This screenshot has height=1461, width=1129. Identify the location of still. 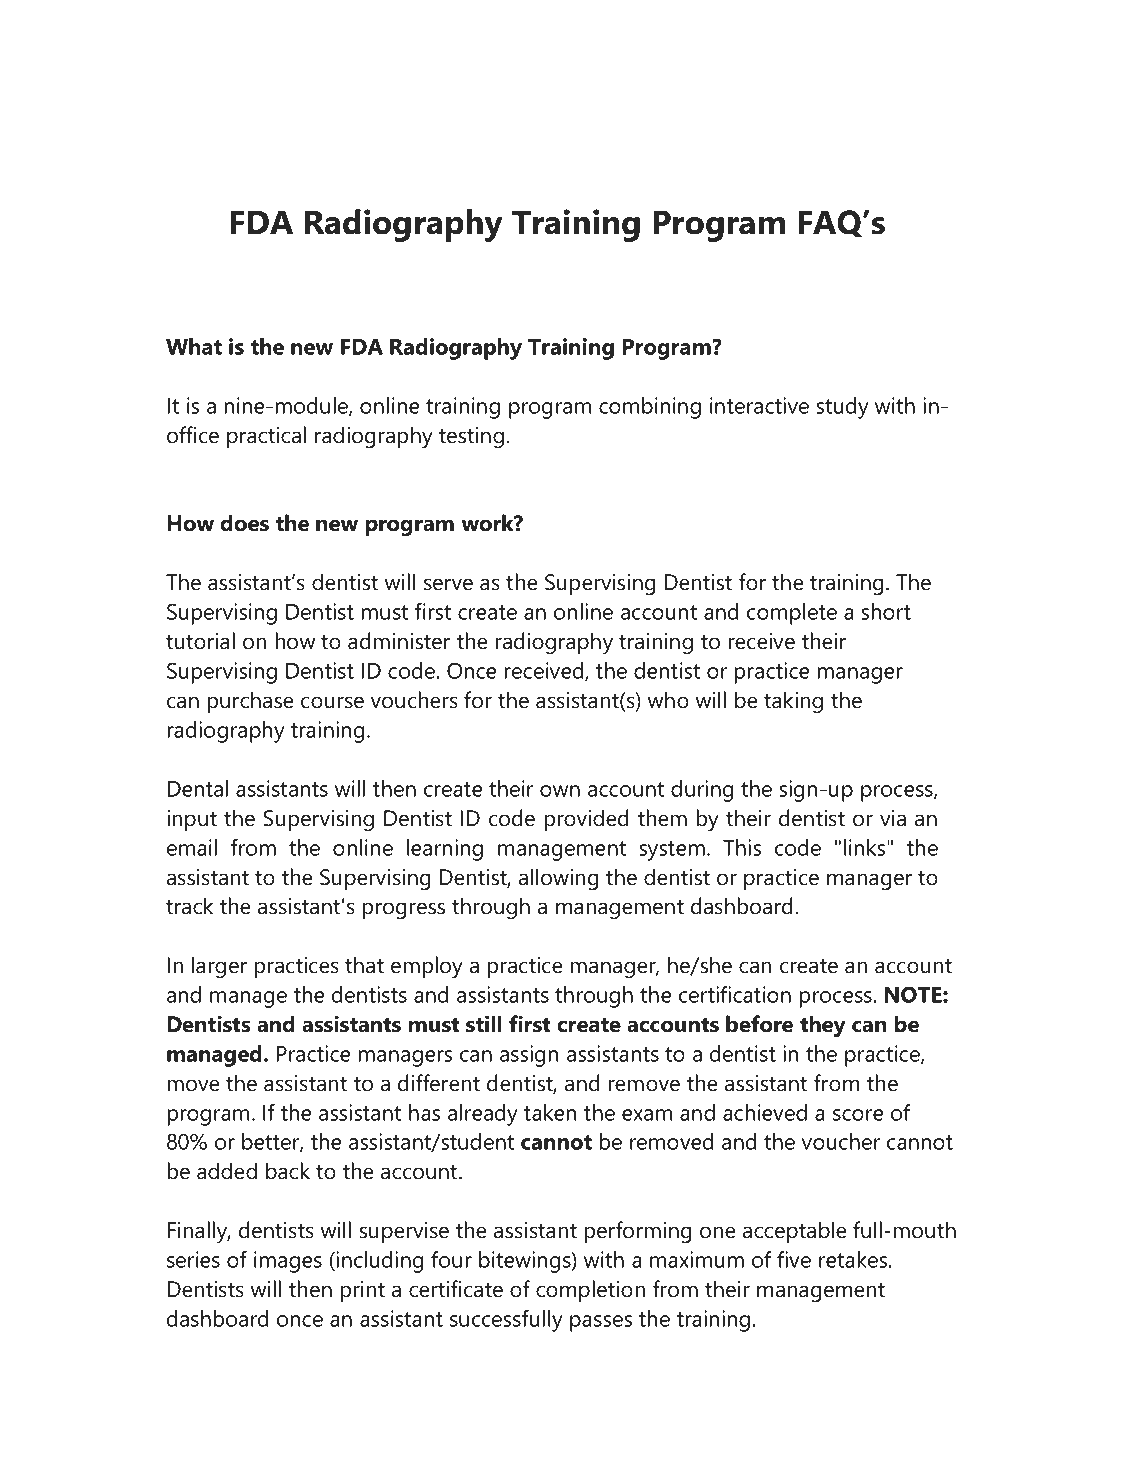
(484, 1024).
